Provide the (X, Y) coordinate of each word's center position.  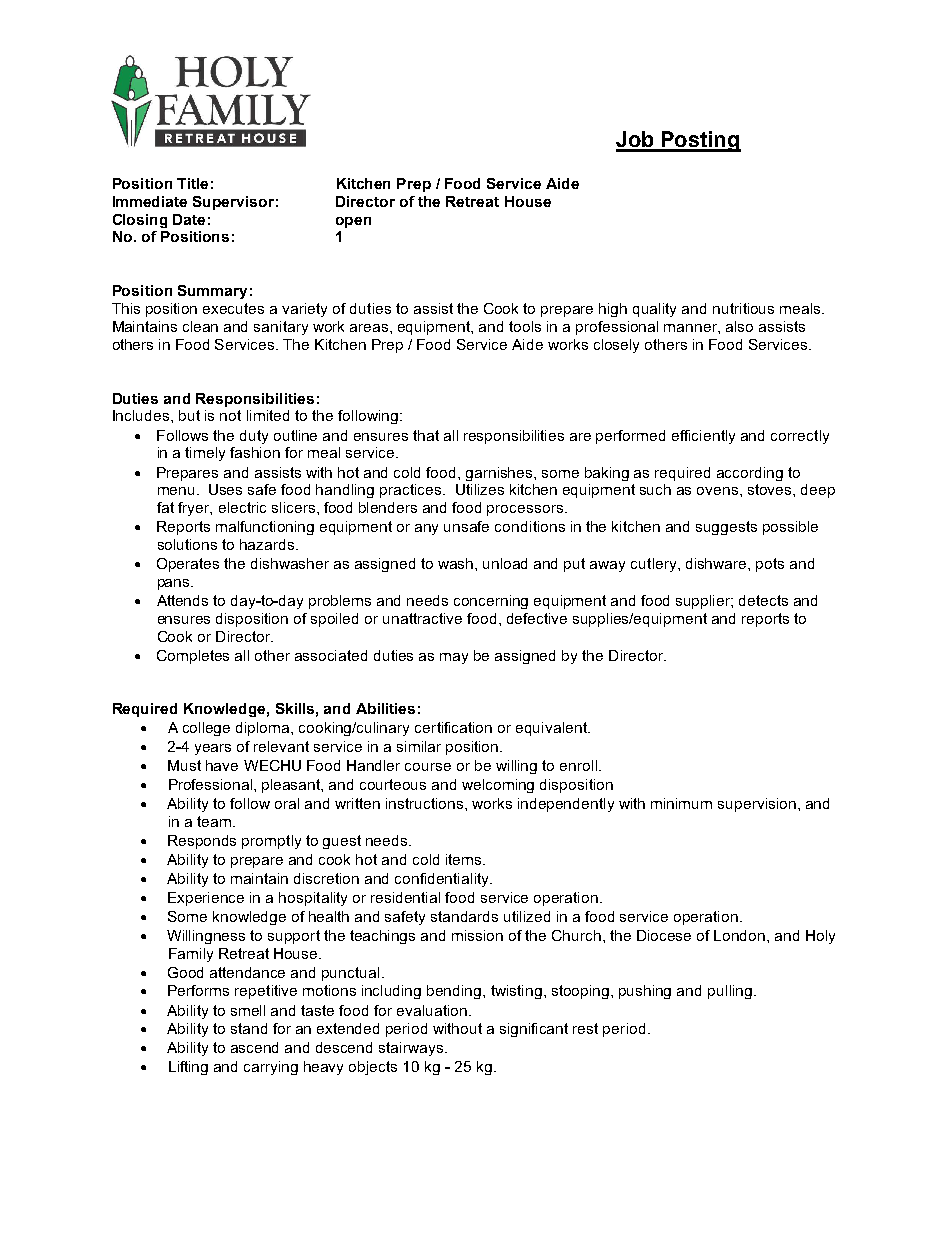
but (189, 415)
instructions (426, 803)
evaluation (432, 1010)
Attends (182, 600)
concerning (491, 602)
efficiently (703, 437)
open (353, 222)
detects (763, 600)
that (426, 435)
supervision (757, 805)
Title (192, 183)
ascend (254, 1047)
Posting (700, 141)
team (214, 821)
